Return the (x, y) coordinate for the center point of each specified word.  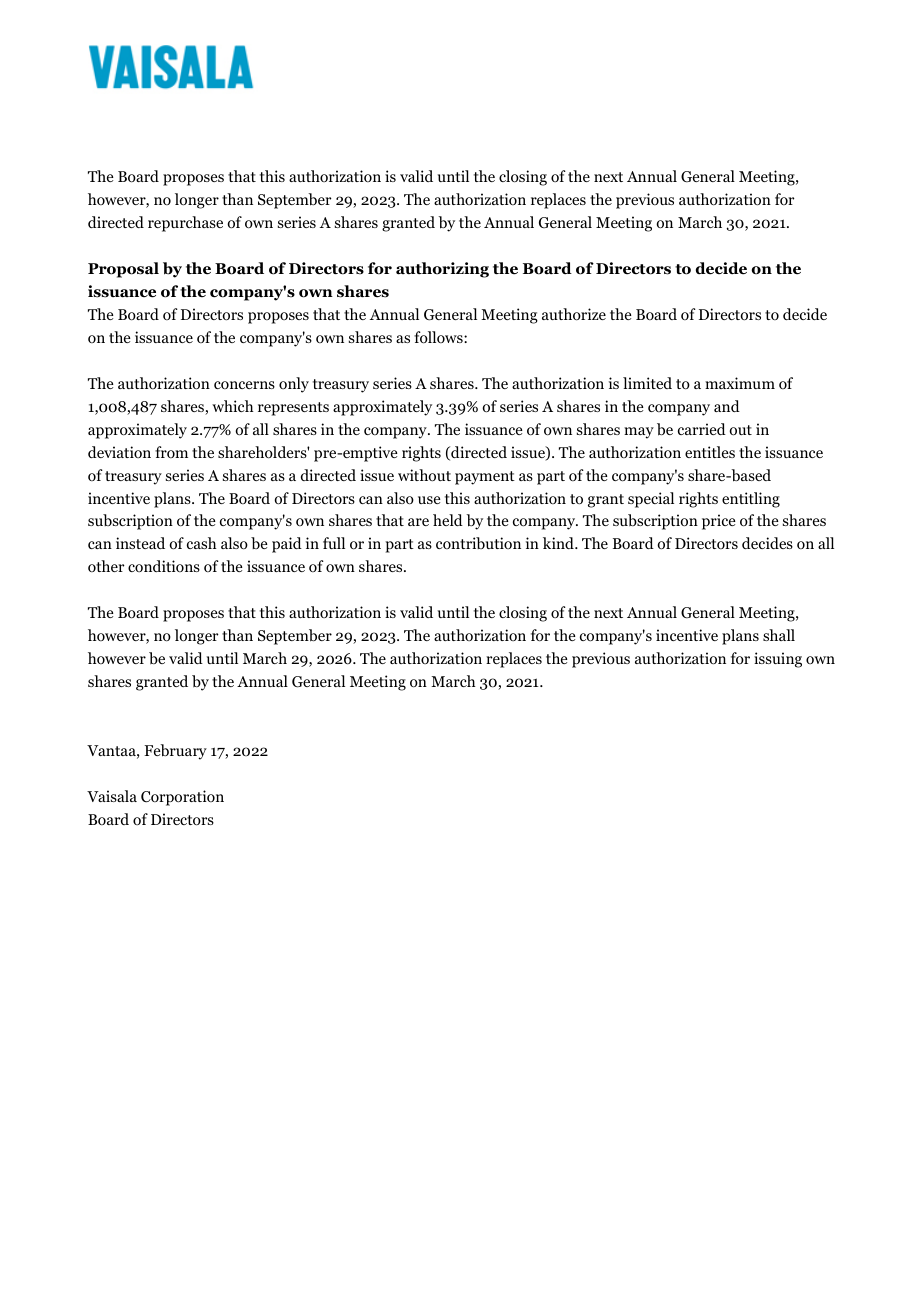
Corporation (182, 798)
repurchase (185, 224)
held (448, 520)
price (719, 522)
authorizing (442, 270)
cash (202, 543)
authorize (574, 314)
